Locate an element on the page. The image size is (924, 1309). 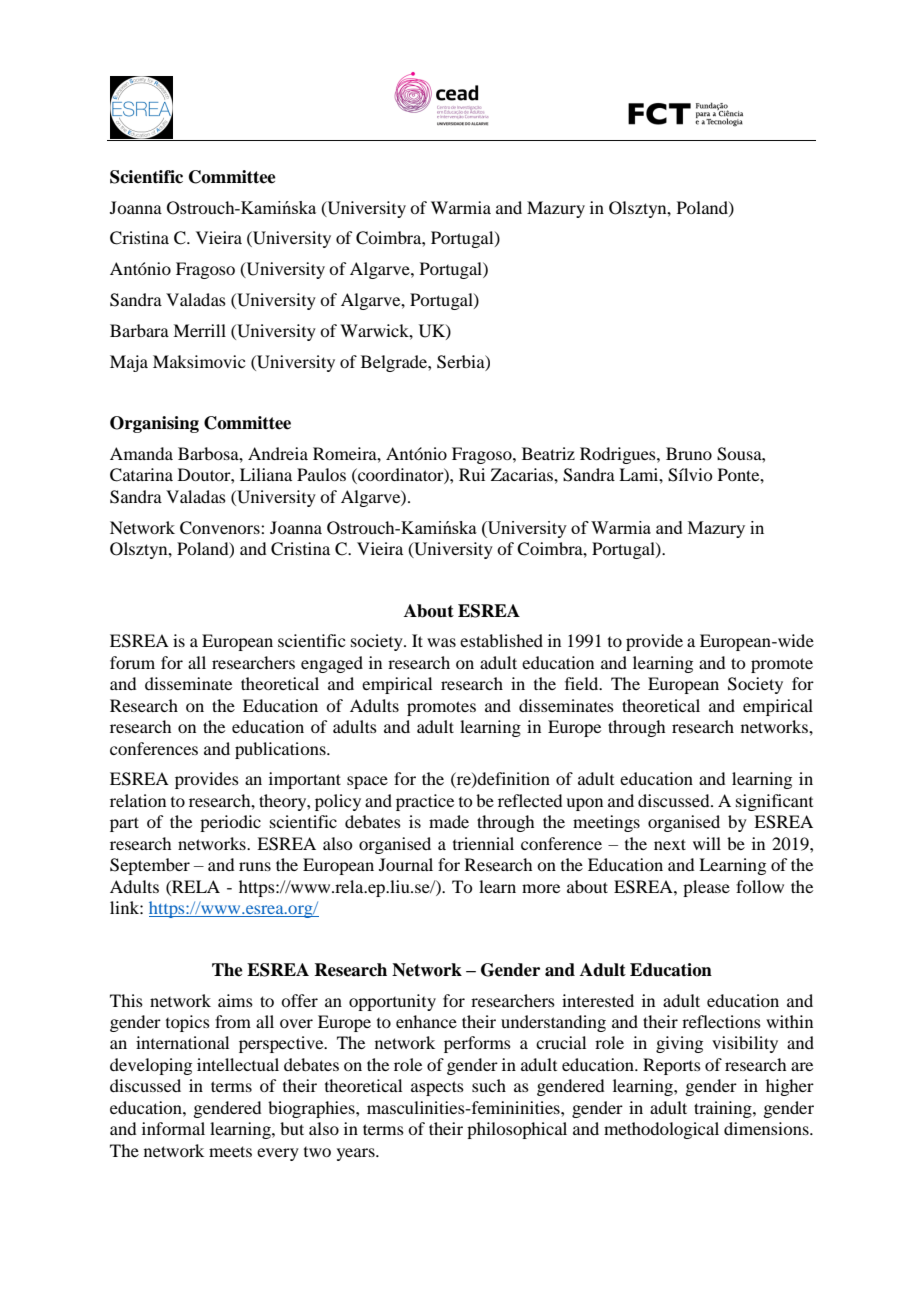
Merrill is located at coordinates (199, 330).
